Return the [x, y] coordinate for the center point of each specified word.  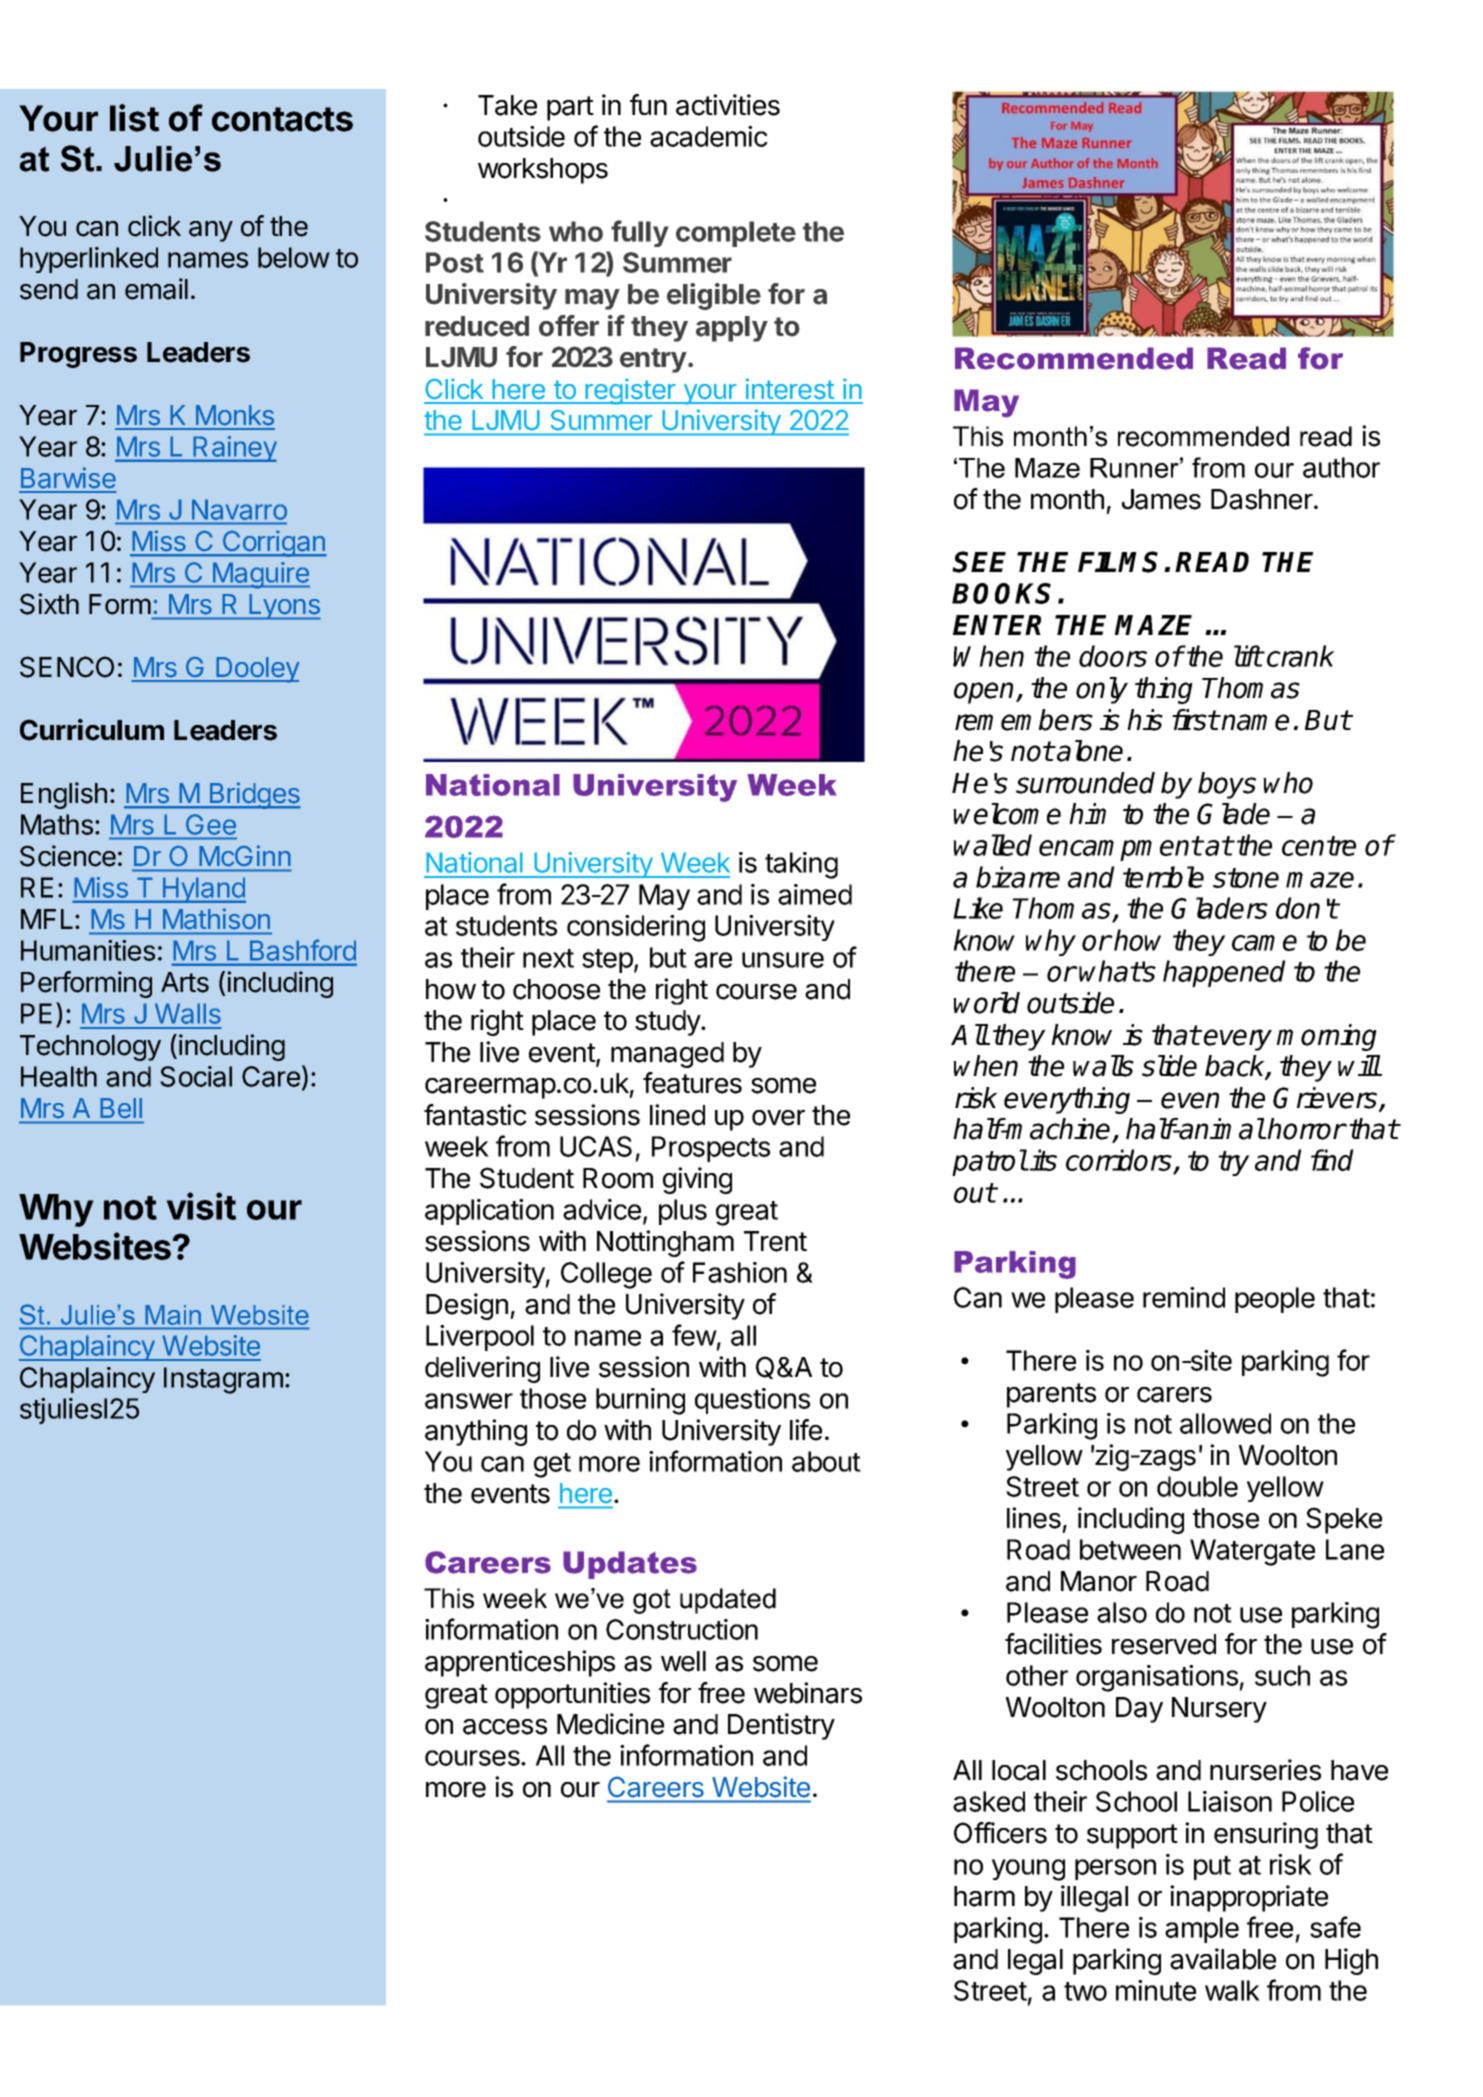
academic [709, 136]
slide [1169, 1066]
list [134, 118]
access [505, 1727]
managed [667, 1055]
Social [196, 1076]
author [1341, 467]
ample [1202, 1930]
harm [984, 1896]
